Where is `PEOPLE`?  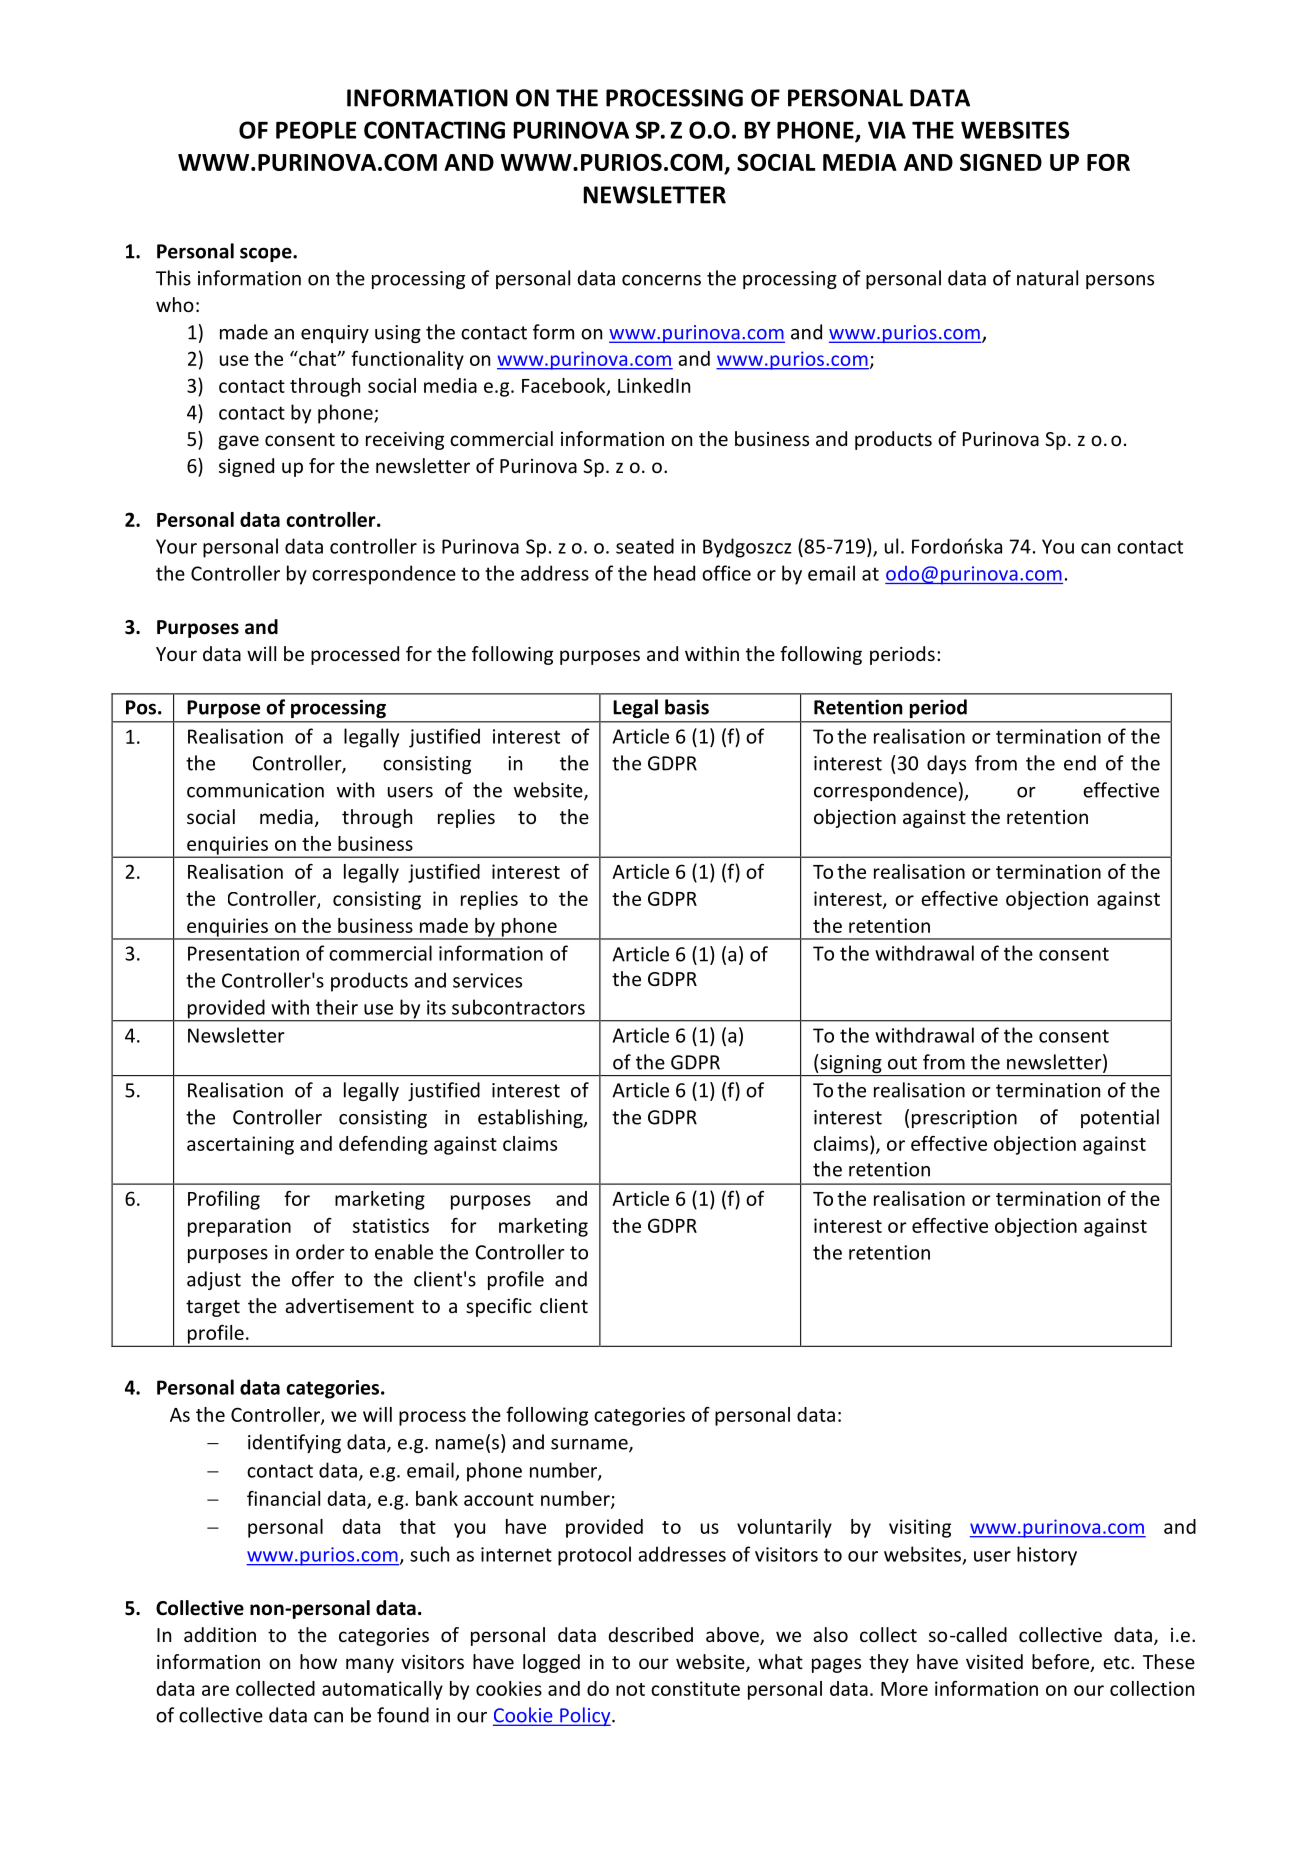 PEOPLE is located at coordinates (316, 130).
